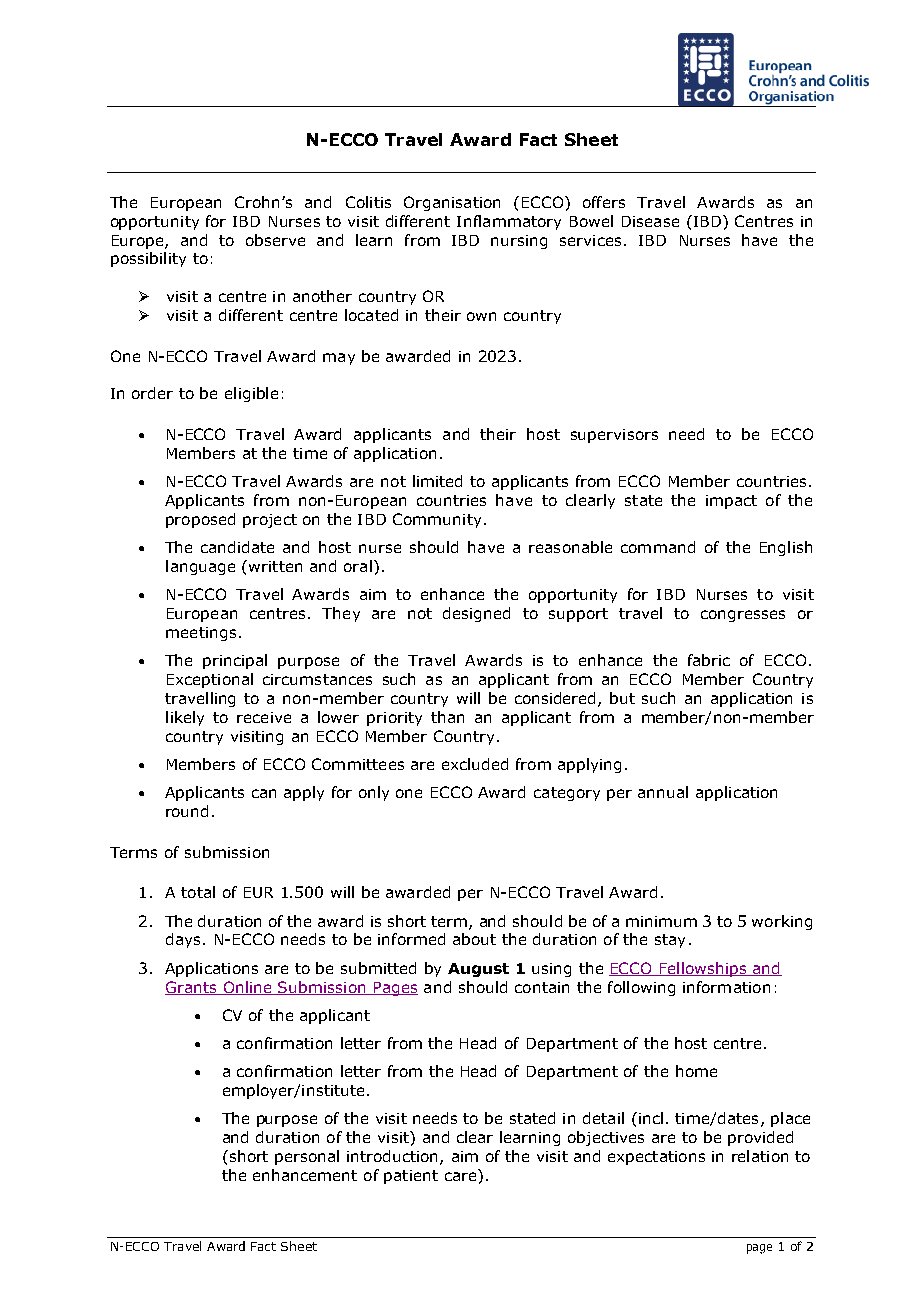  I want to click on Disease, so click(650, 221).
